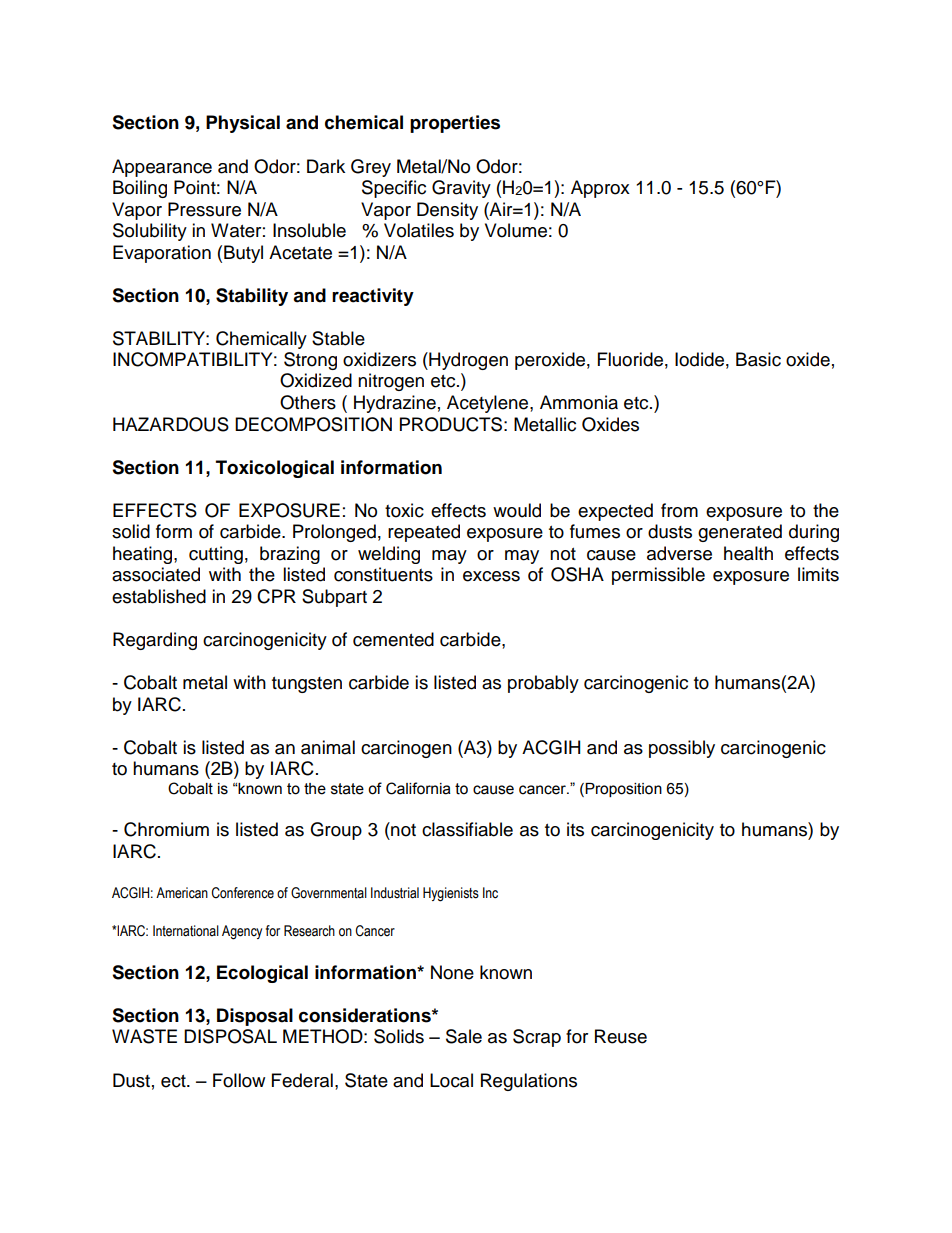 The width and height of the screenshot is (952, 1233). What do you see at coordinates (758, 359) in the screenshot?
I see `Basic` at bounding box center [758, 359].
